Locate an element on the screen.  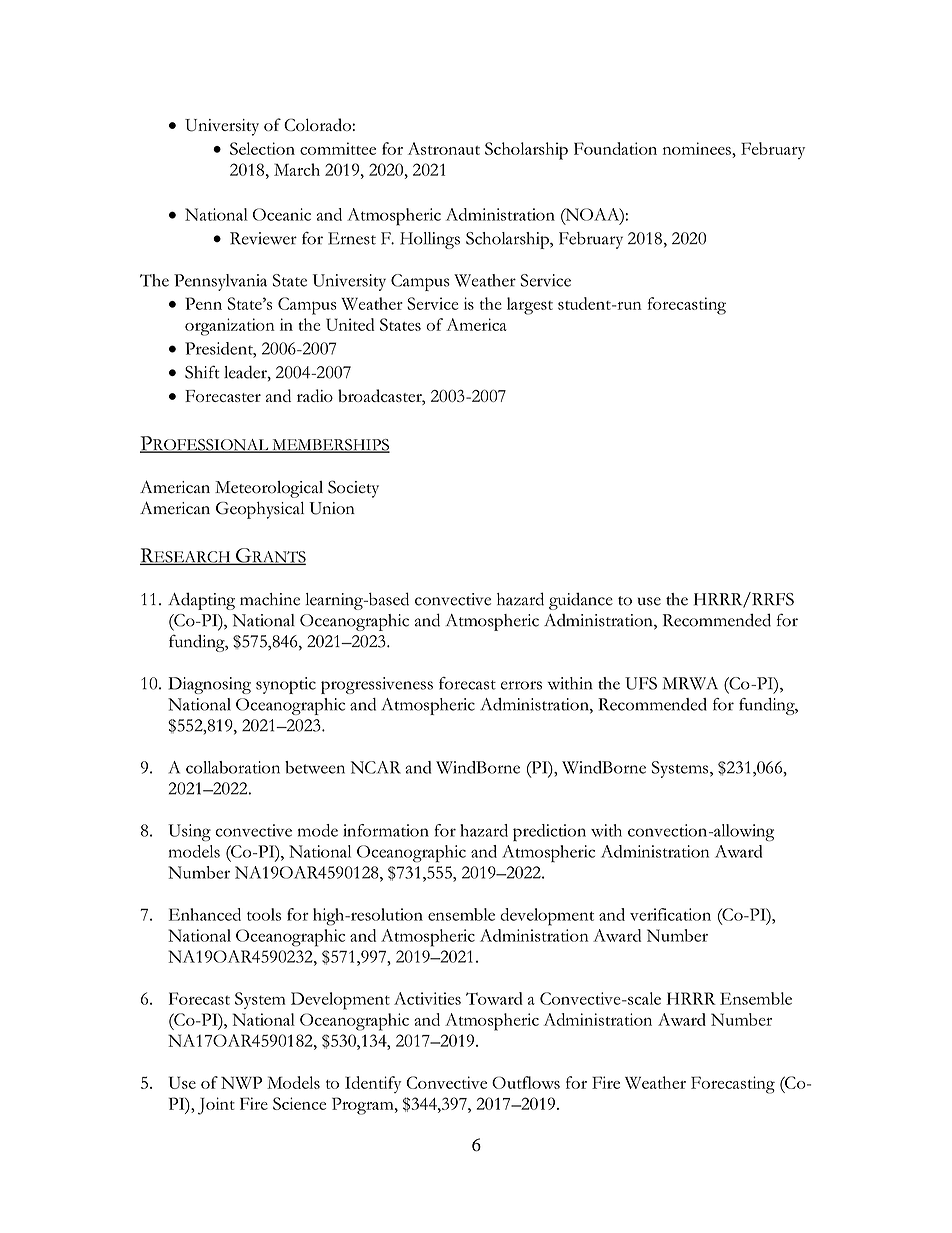
Identify is located at coordinates (373, 1084).
